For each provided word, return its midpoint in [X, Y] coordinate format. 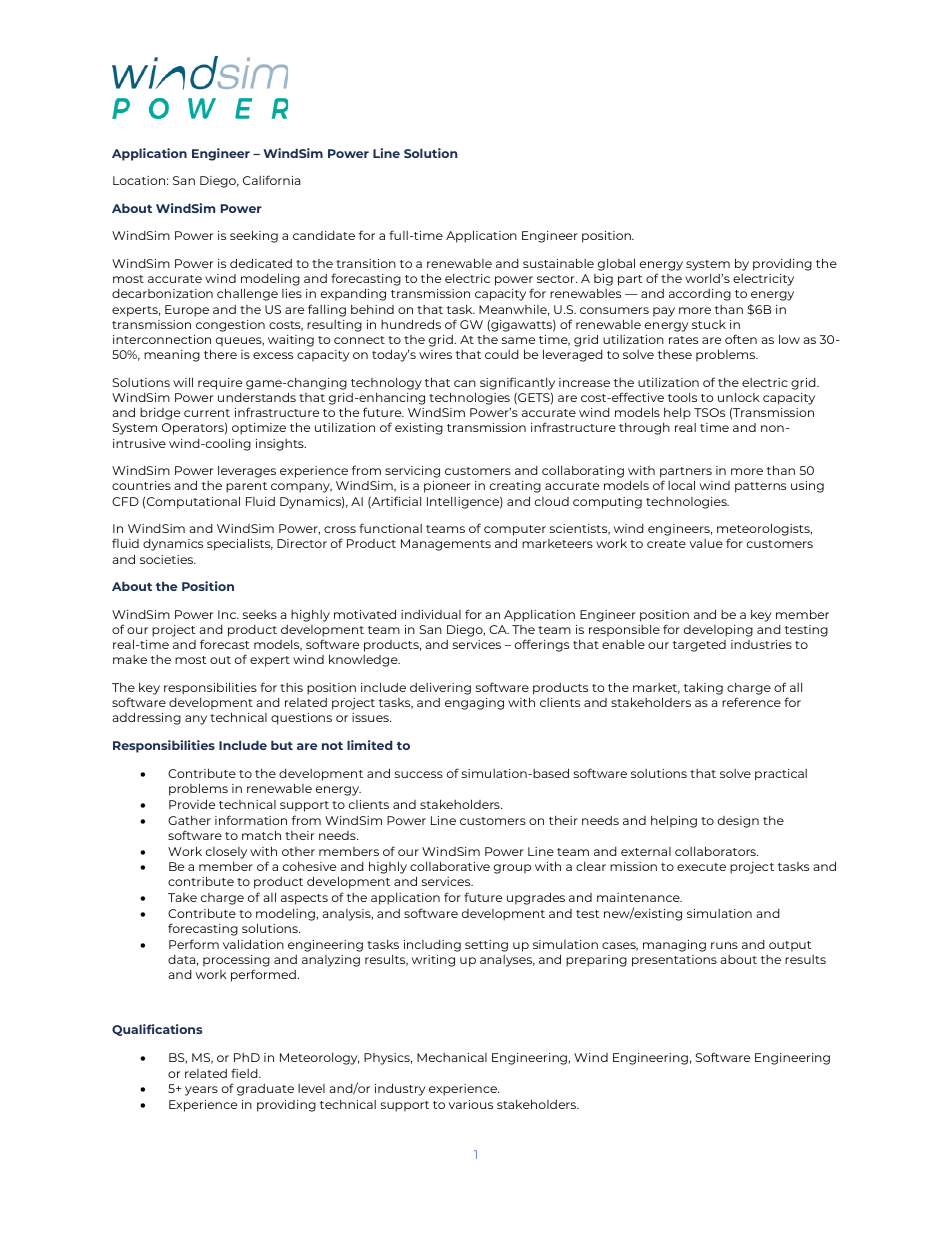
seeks [260, 614]
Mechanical [452, 1057]
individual [431, 614]
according [700, 295]
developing [718, 631]
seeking [254, 236]
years [201, 1091]
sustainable [558, 263]
